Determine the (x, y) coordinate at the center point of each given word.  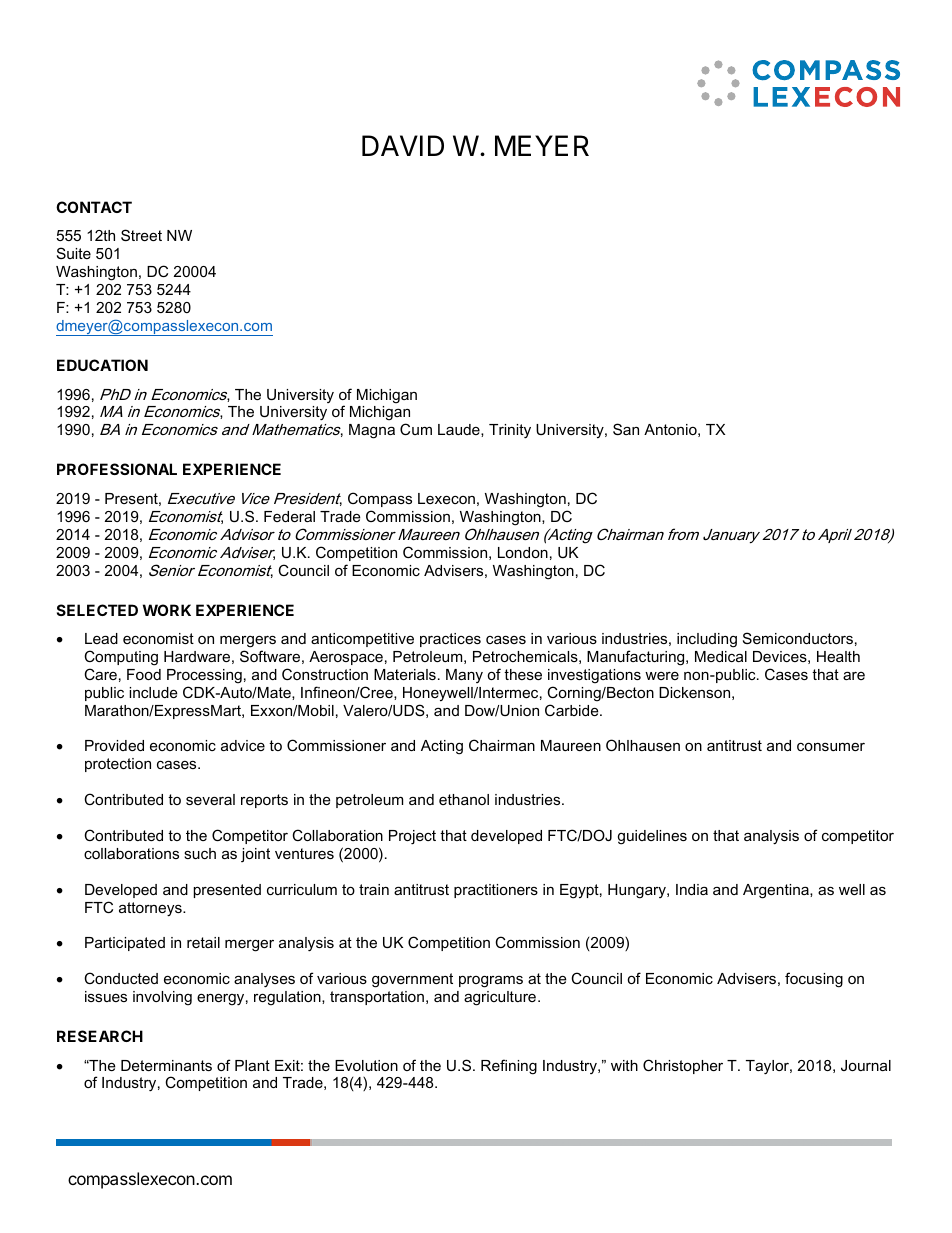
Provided (114, 745)
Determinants (166, 1065)
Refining (509, 1067)
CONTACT (94, 207)
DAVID (403, 145)
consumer (831, 746)
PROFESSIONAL (117, 469)
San (626, 429)
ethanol (464, 799)
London (523, 552)
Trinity (510, 431)
